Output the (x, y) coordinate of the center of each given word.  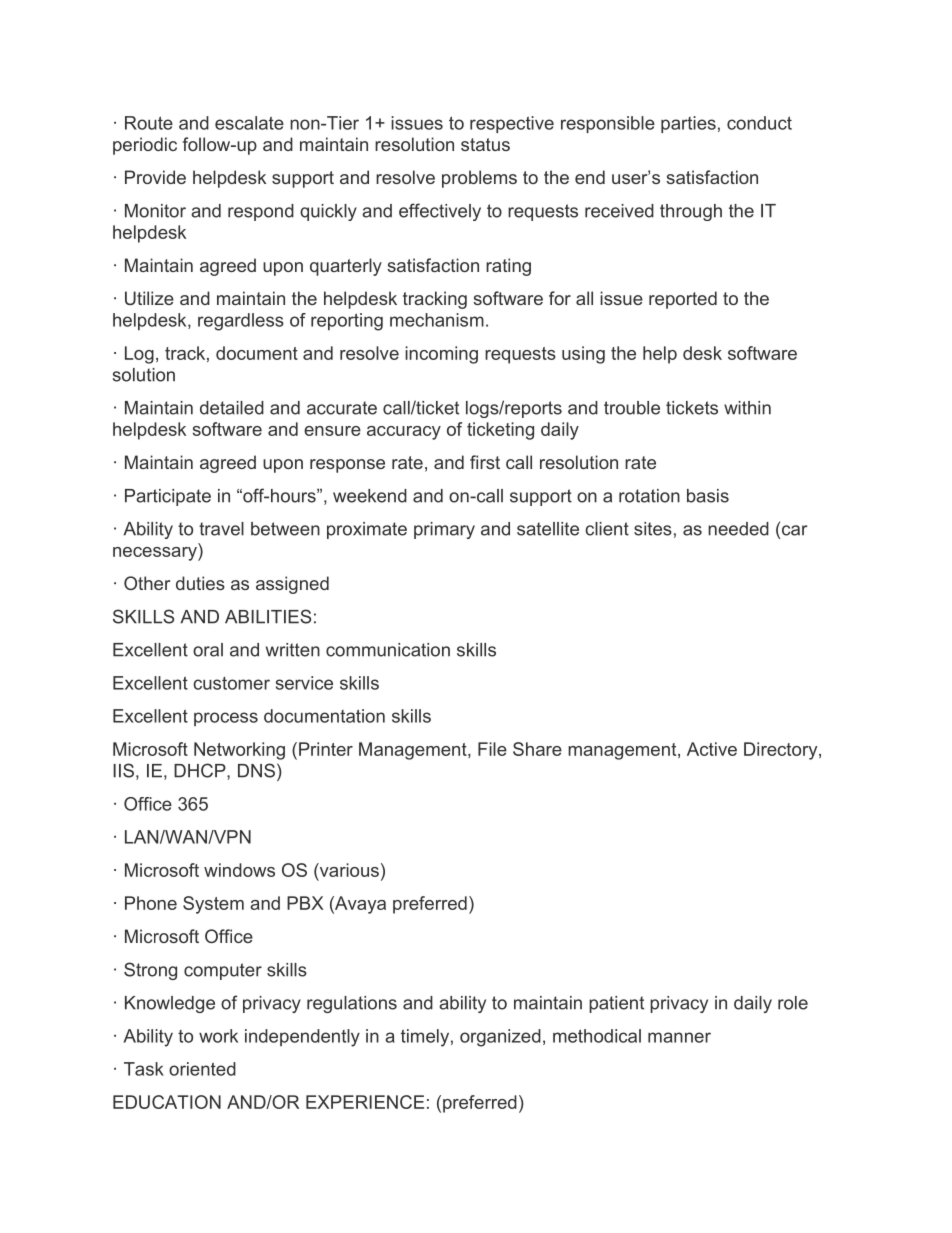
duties (200, 583)
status (485, 144)
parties (688, 124)
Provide (155, 177)
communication (388, 650)
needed (738, 529)
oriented (202, 1069)
